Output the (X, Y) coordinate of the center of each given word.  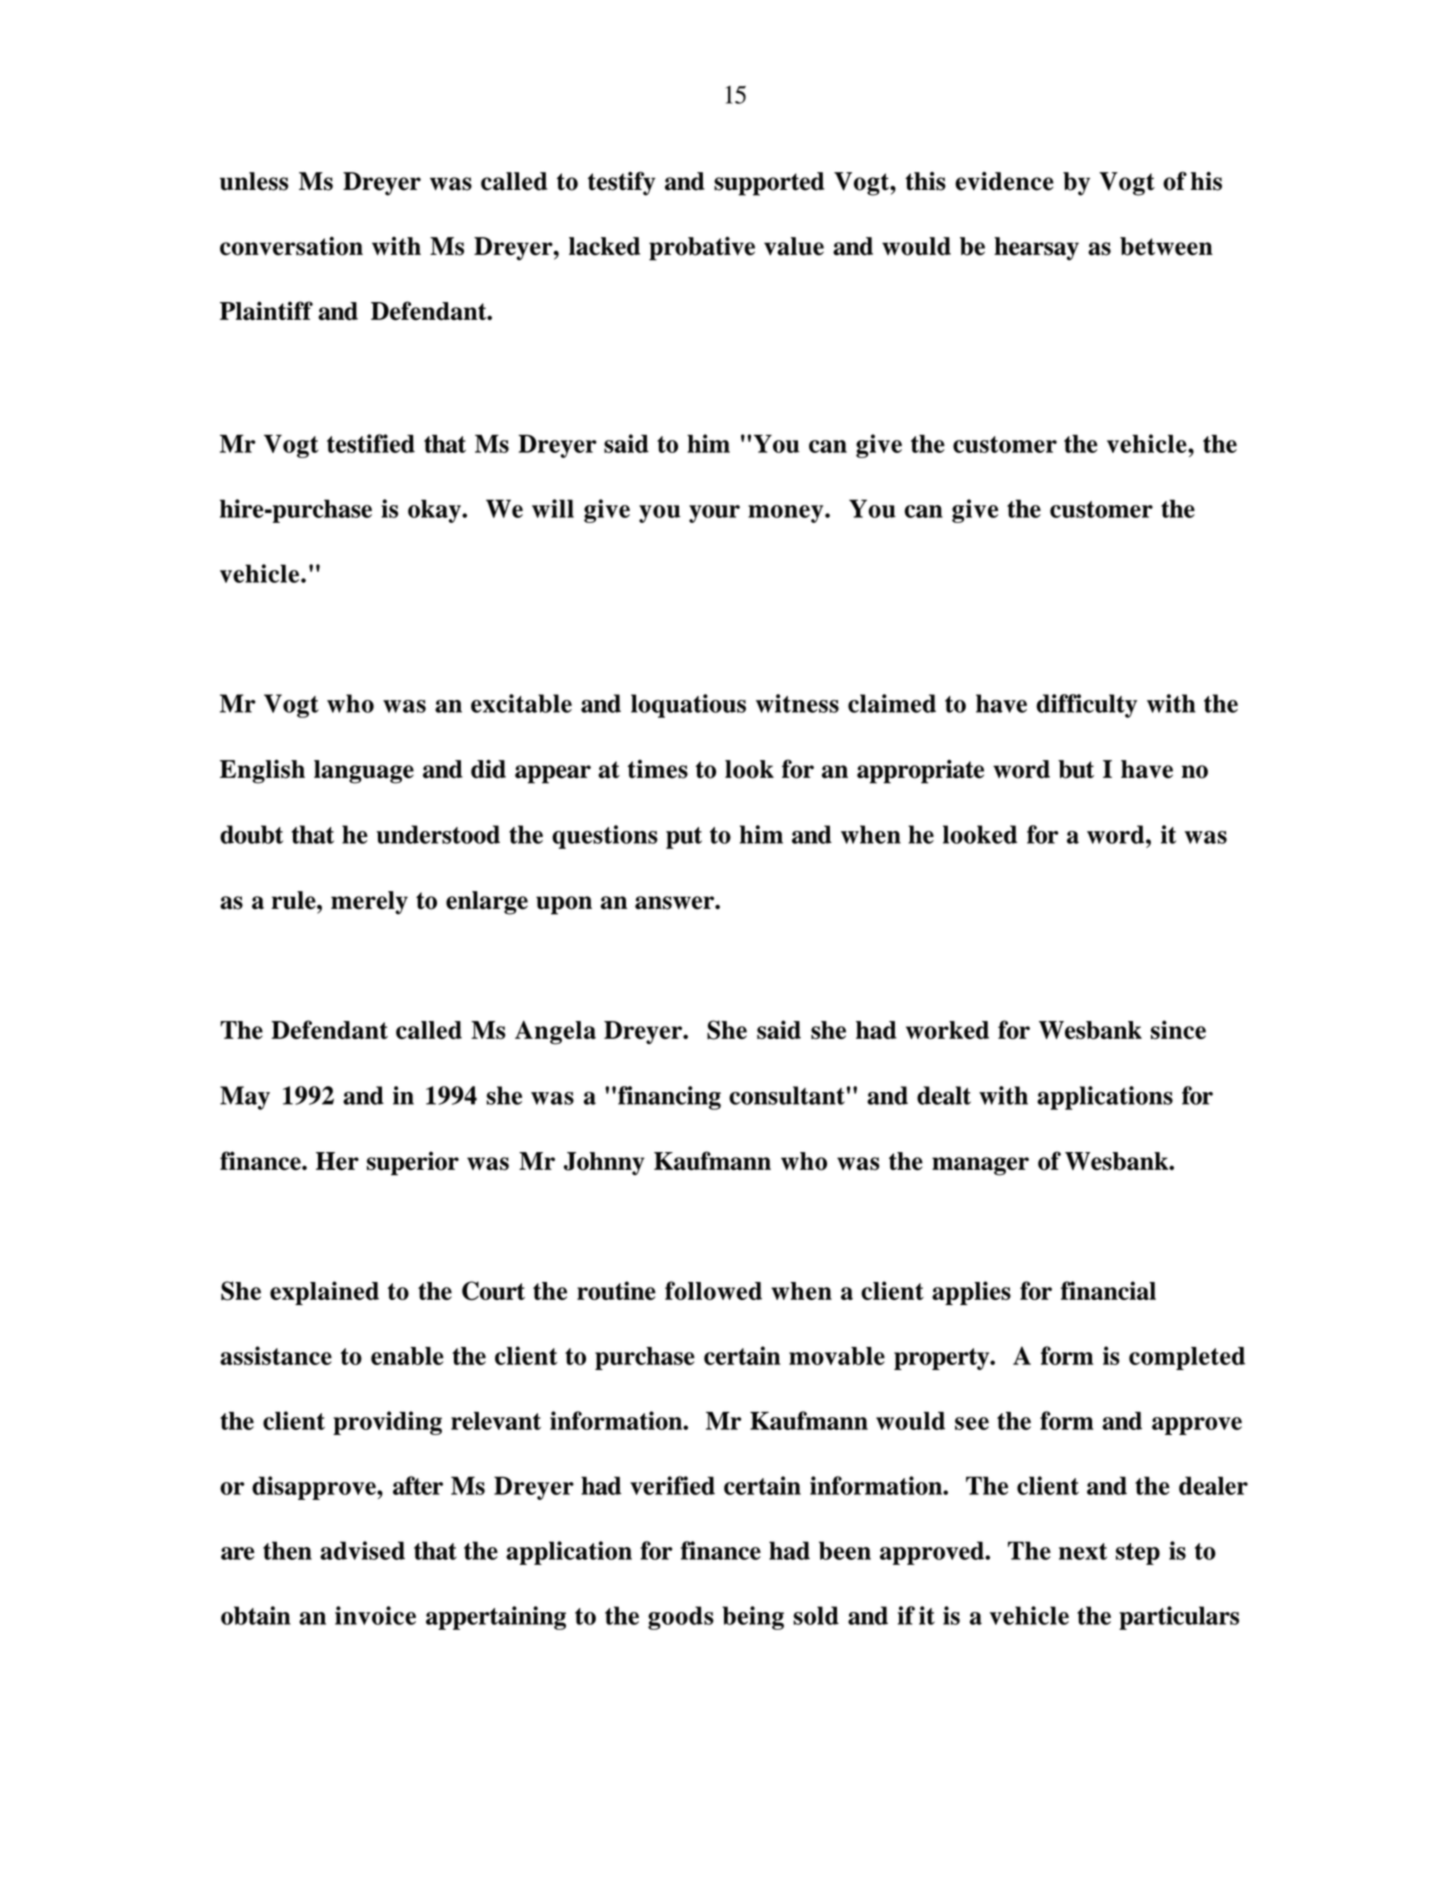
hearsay (1036, 249)
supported (769, 184)
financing (669, 1098)
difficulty (1086, 706)
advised (362, 1550)
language (364, 772)
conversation (291, 246)
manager (980, 1166)
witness (797, 703)
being (753, 1618)
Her (337, 1161)
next (1083, 1551)
